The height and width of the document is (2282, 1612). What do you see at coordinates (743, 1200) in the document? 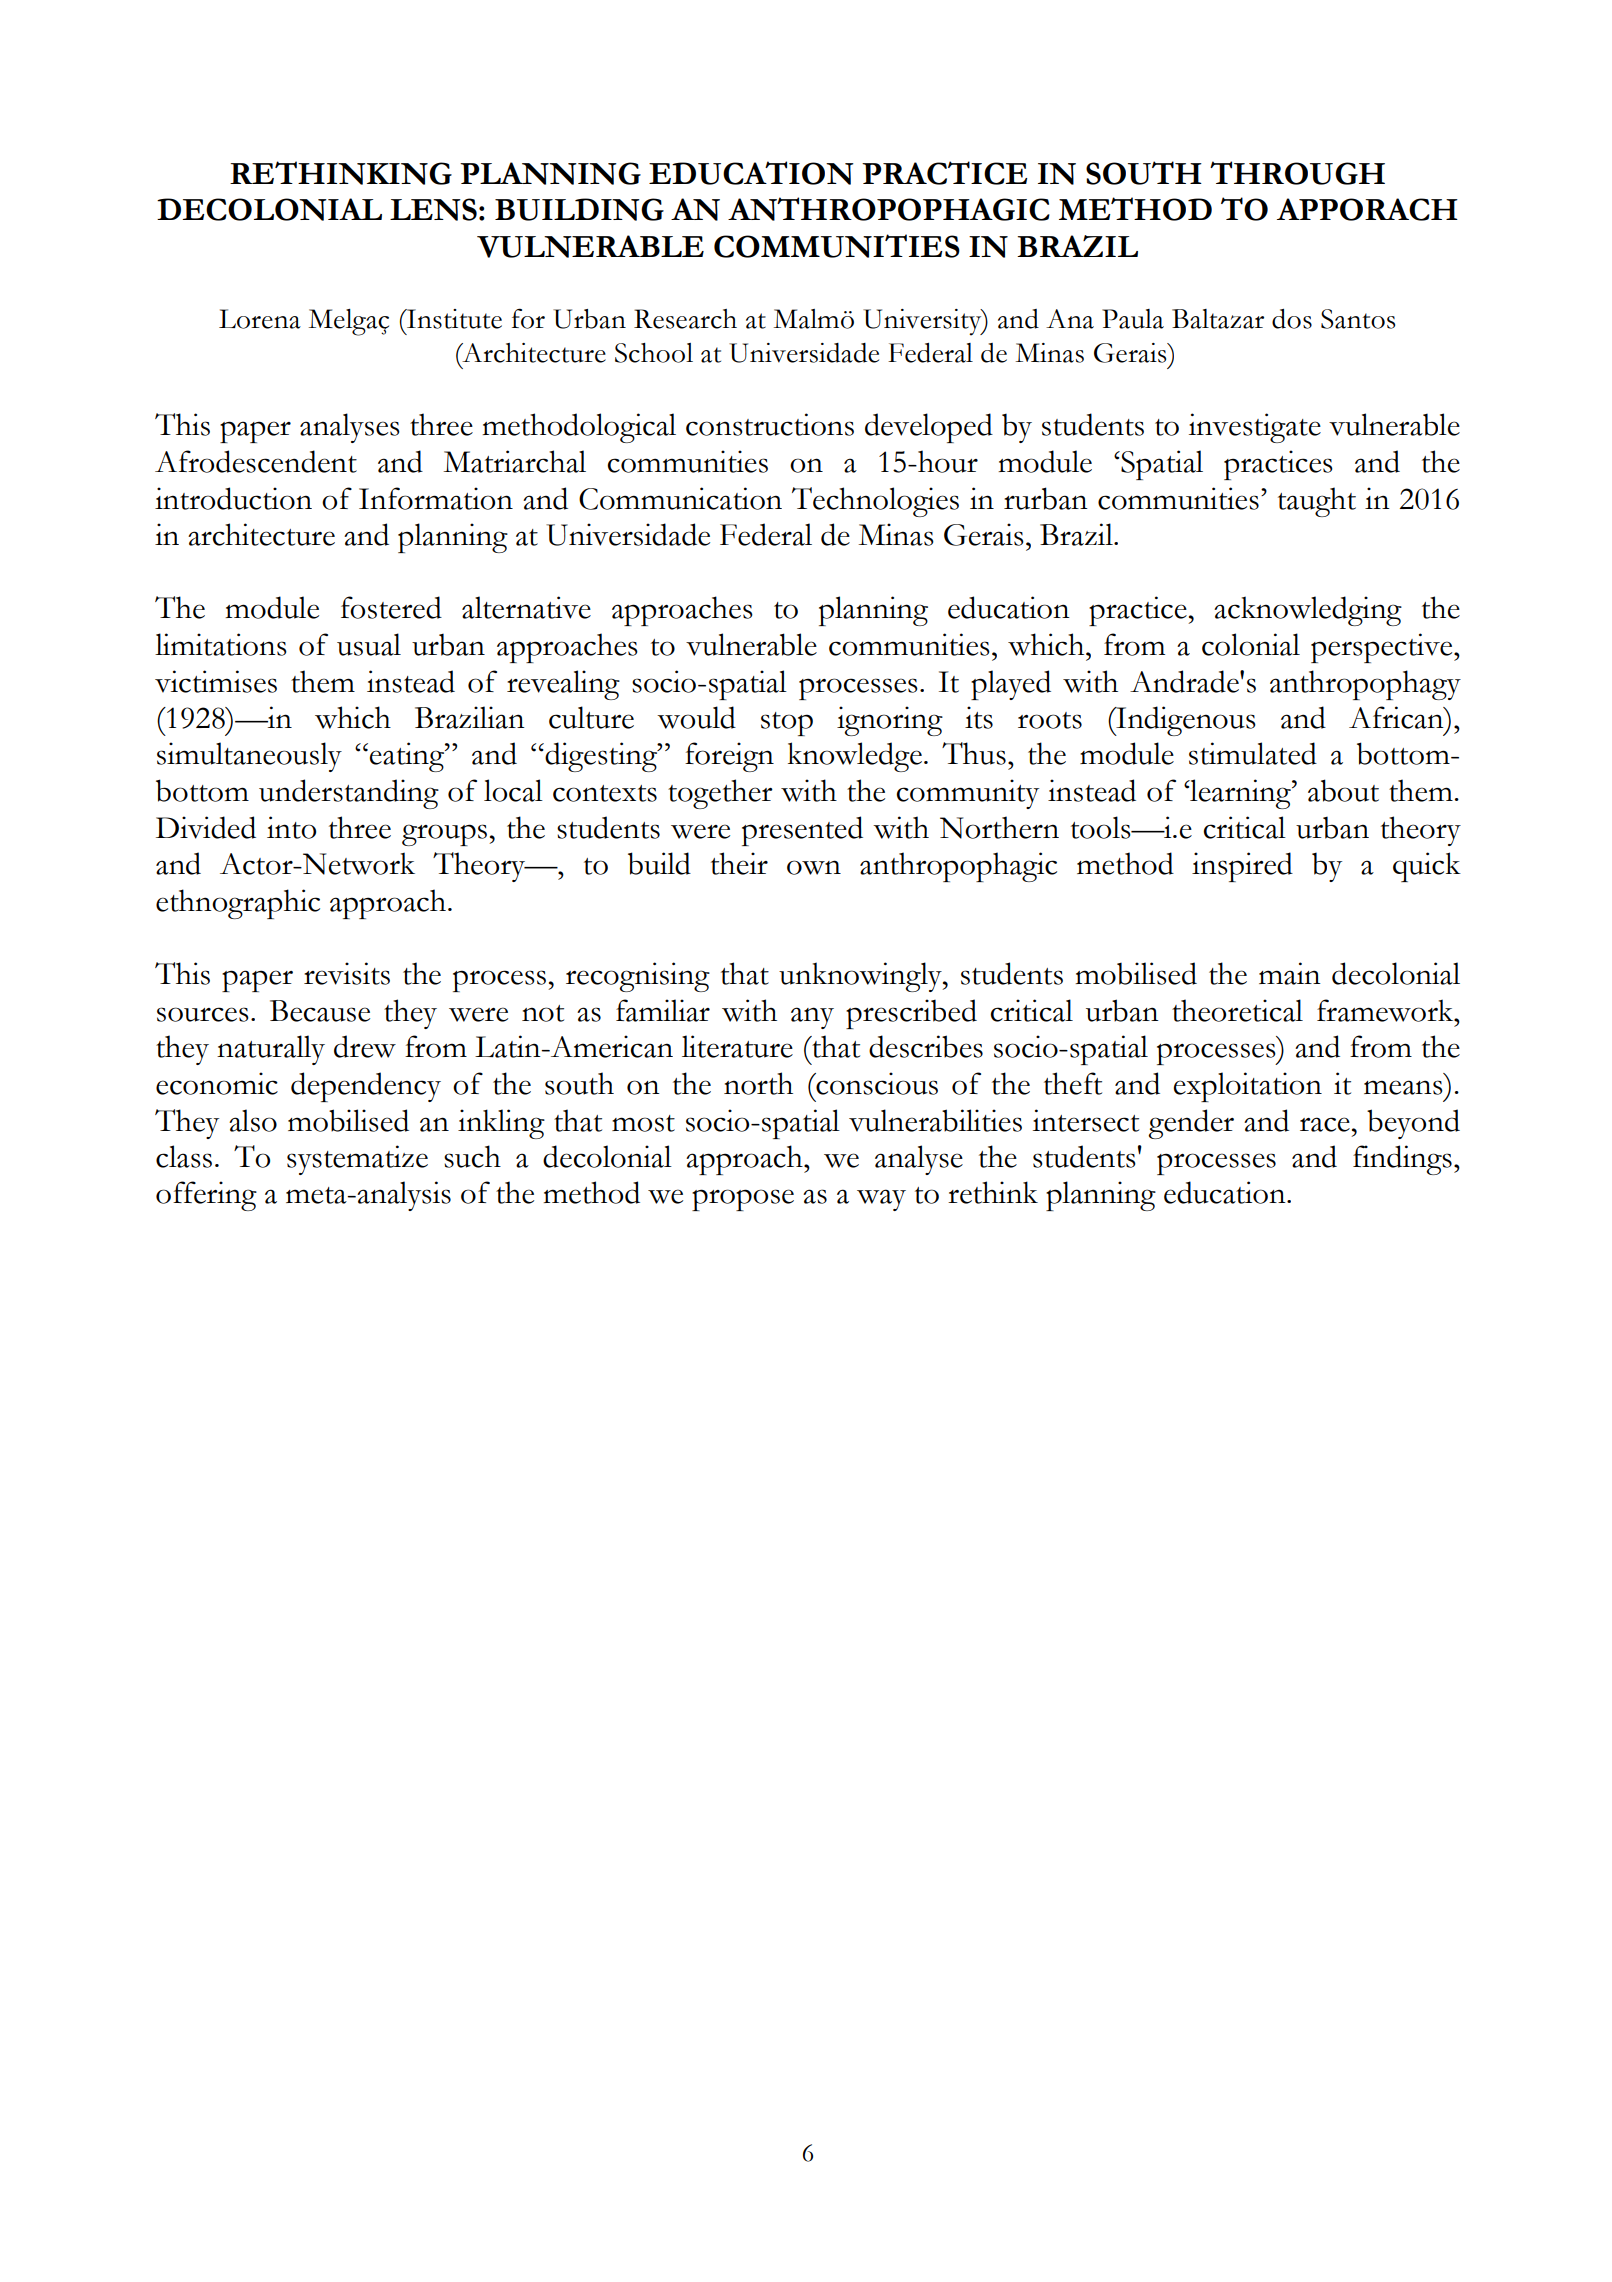
I see `propose` at bounding box center [743, 1200].
